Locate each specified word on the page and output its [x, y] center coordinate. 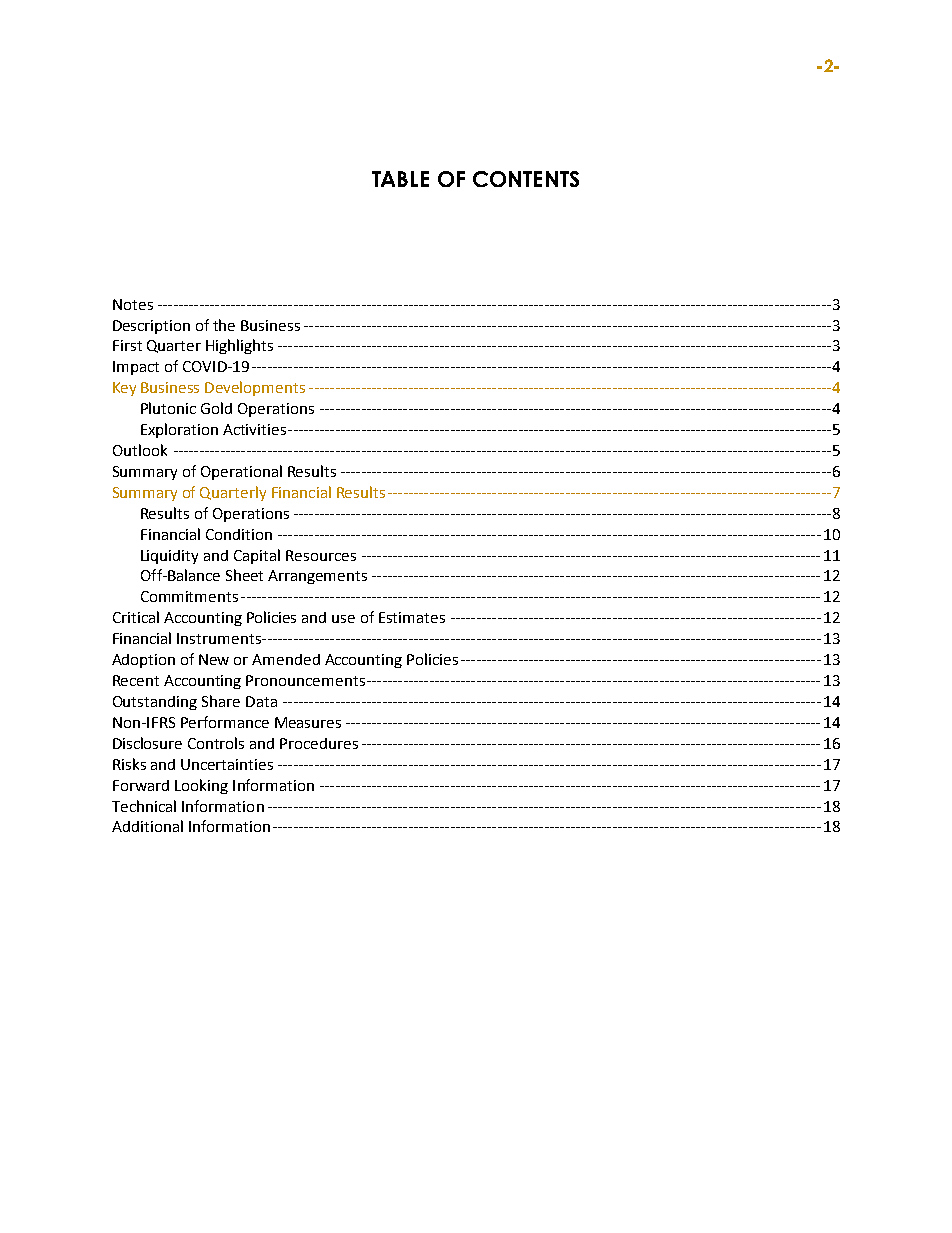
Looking [201, 786]
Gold [216, 408]
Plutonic [168, 408]
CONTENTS [526, 179]
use [343, 619]
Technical [144, 806]
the [224, 325]
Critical [136, 617]
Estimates [412, 617]
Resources [321, 555]
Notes [133, 304]
